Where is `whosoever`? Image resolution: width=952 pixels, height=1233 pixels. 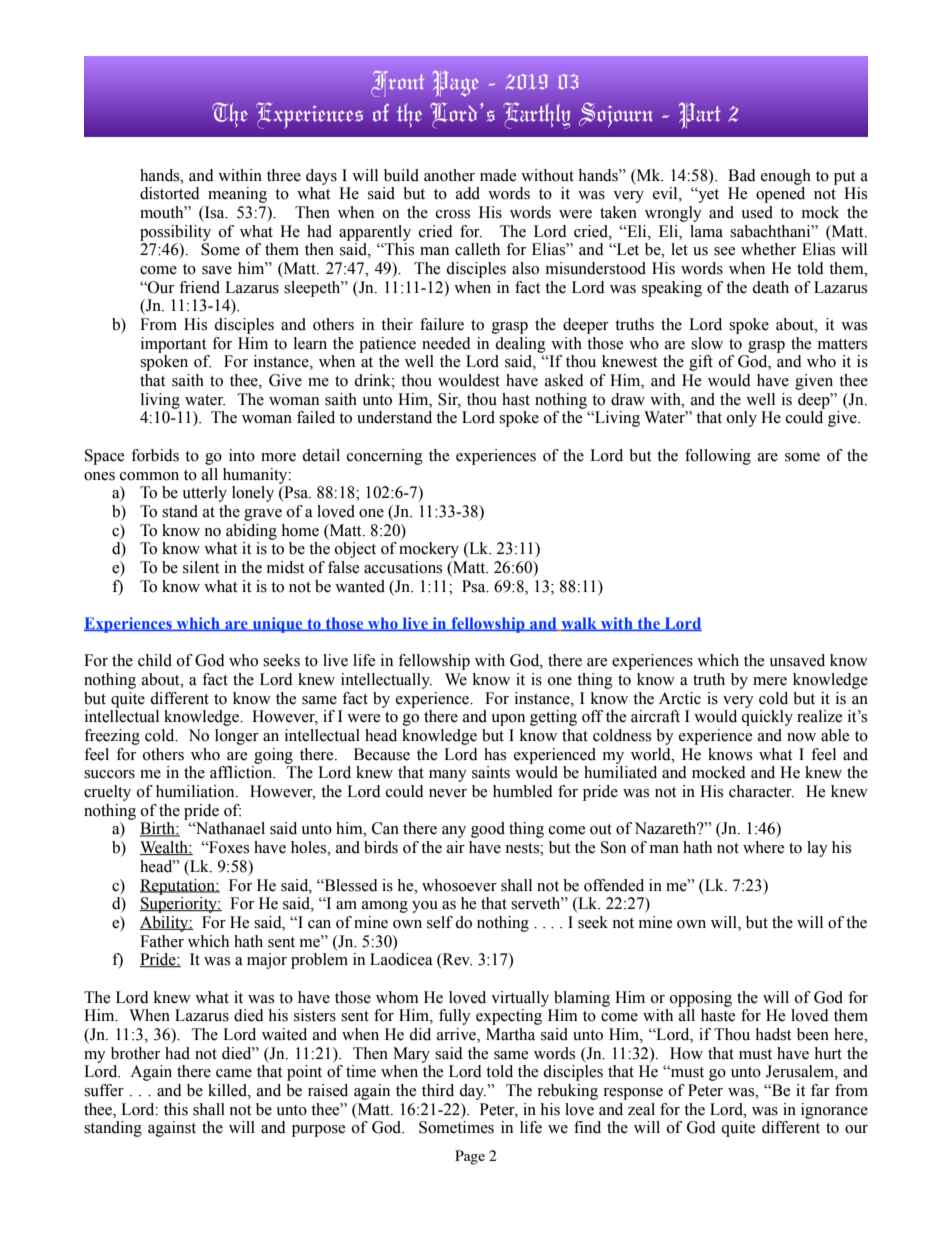
whosoever is located at coordinates (459, 885).
